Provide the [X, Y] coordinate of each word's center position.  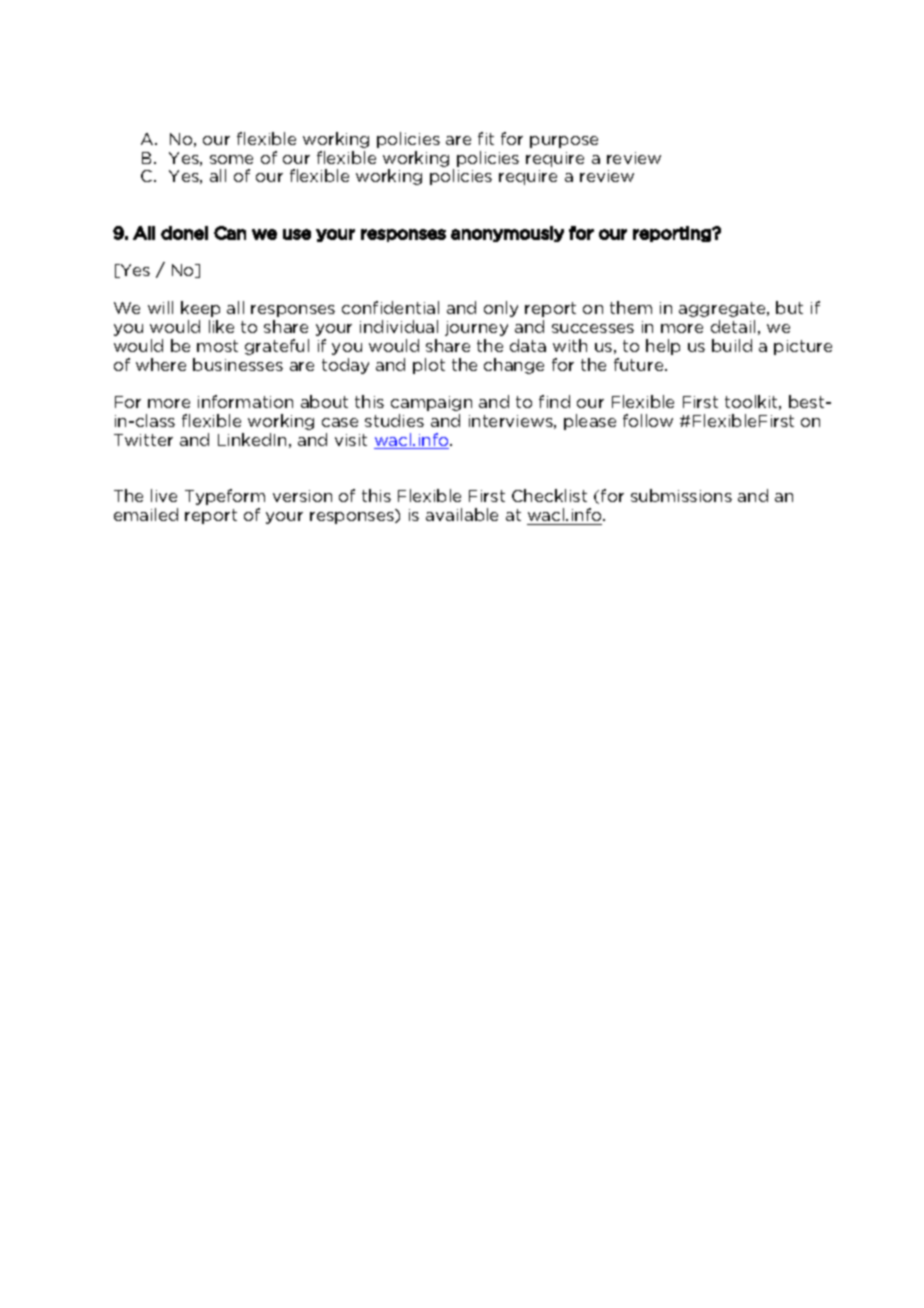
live [164, 495]
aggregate [723, 309]
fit [486, 138]
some [231, 159]
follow [648, 420]
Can [230, 233]
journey [476, 328]
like [221, 326]
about [324, 401]
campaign [431, 403]
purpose [564, 142]
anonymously [507, 234]
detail [733, 326]
